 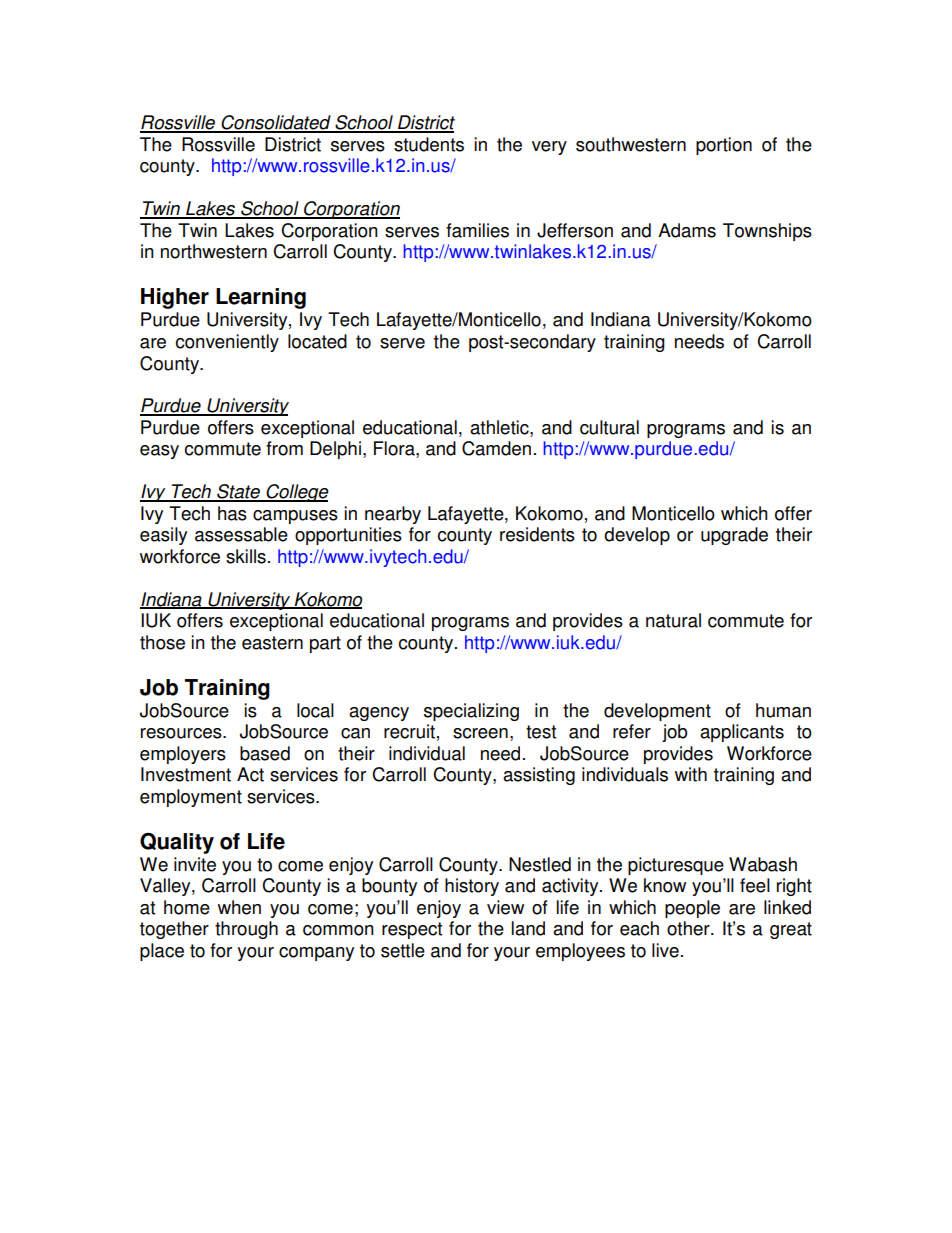 I want to click on from, so click(x=284, y=448).
